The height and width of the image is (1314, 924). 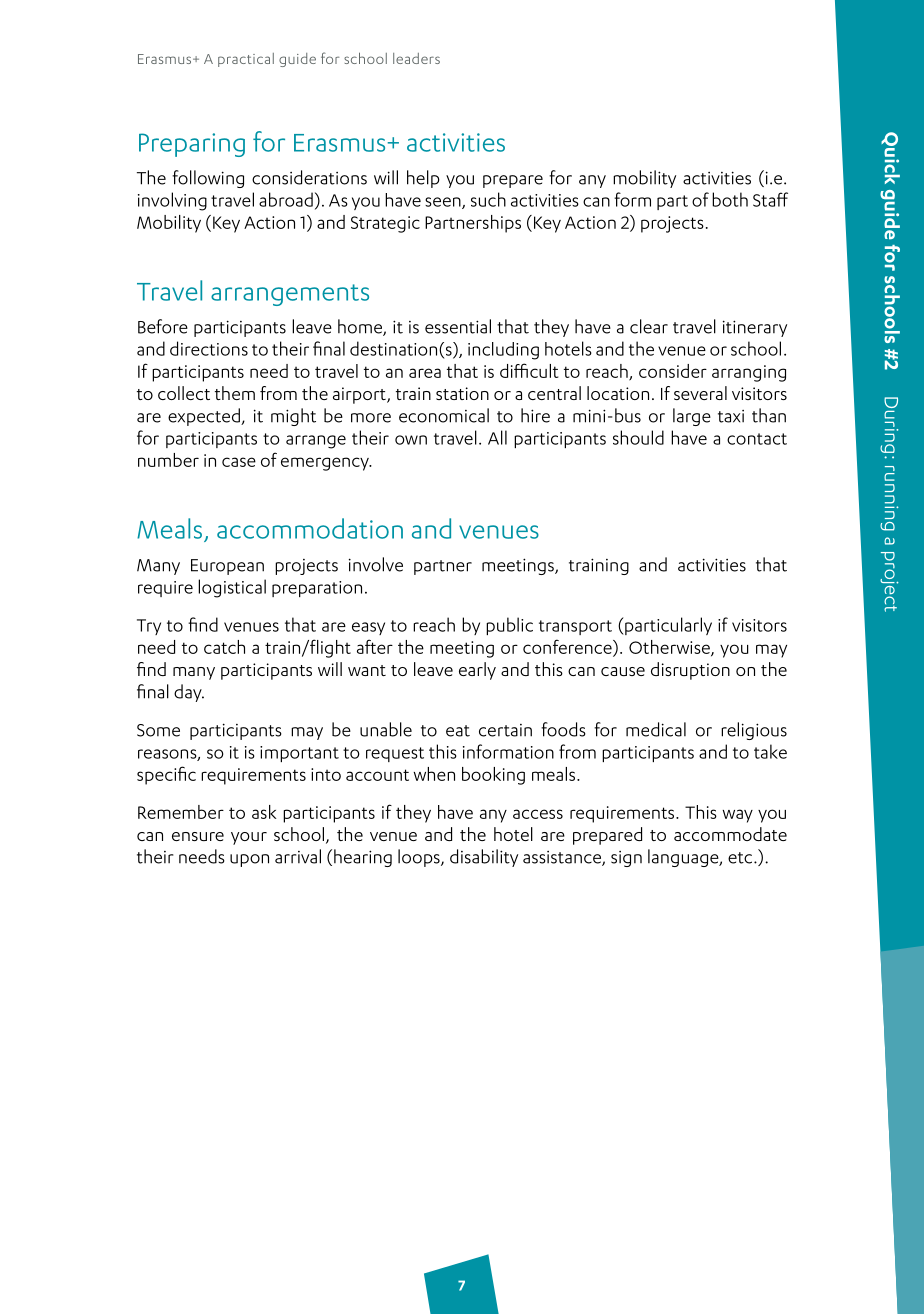 I want to click on ensure, so click(x=198, y=836).
